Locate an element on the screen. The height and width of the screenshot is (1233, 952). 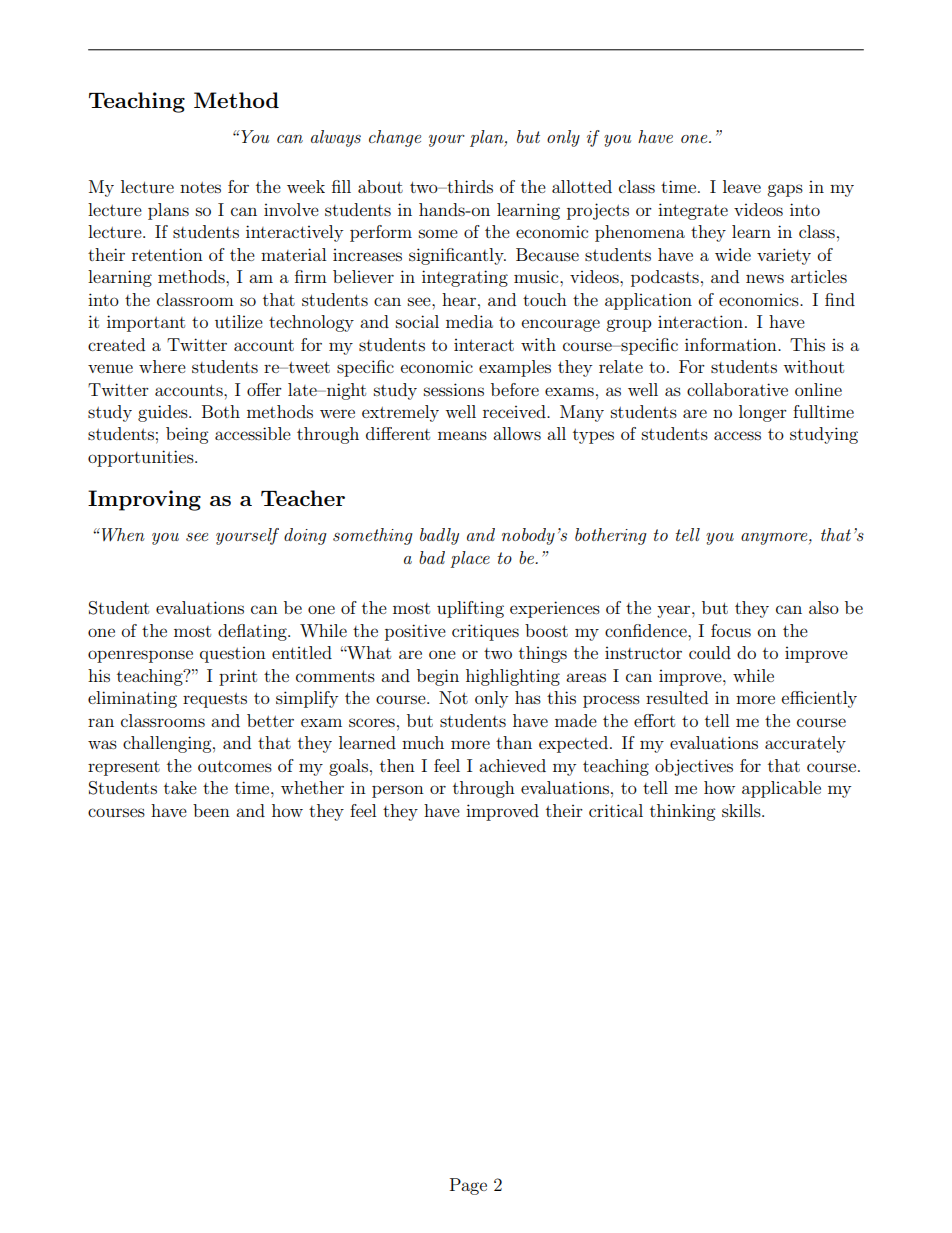
question is located at coordinates (233, 655).
